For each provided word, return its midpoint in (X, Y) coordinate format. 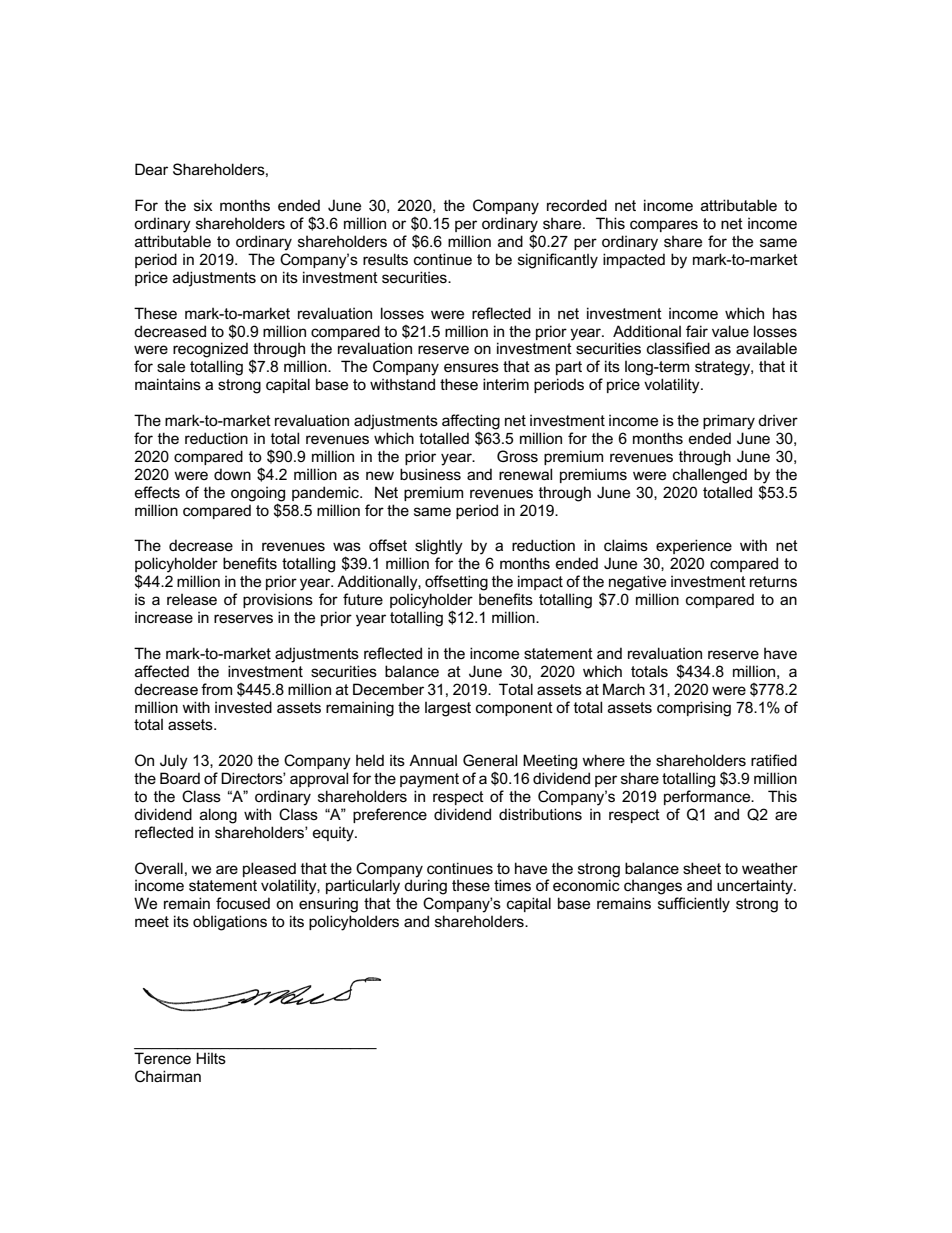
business (430, 474)
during (425, 887)
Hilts (211, 1058)
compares (664, 226)
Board (180, 778)
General (490, 760)
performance (708, 797)
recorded (577, 205)
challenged (710, 476)
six (203, 205)
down (232, 474)
